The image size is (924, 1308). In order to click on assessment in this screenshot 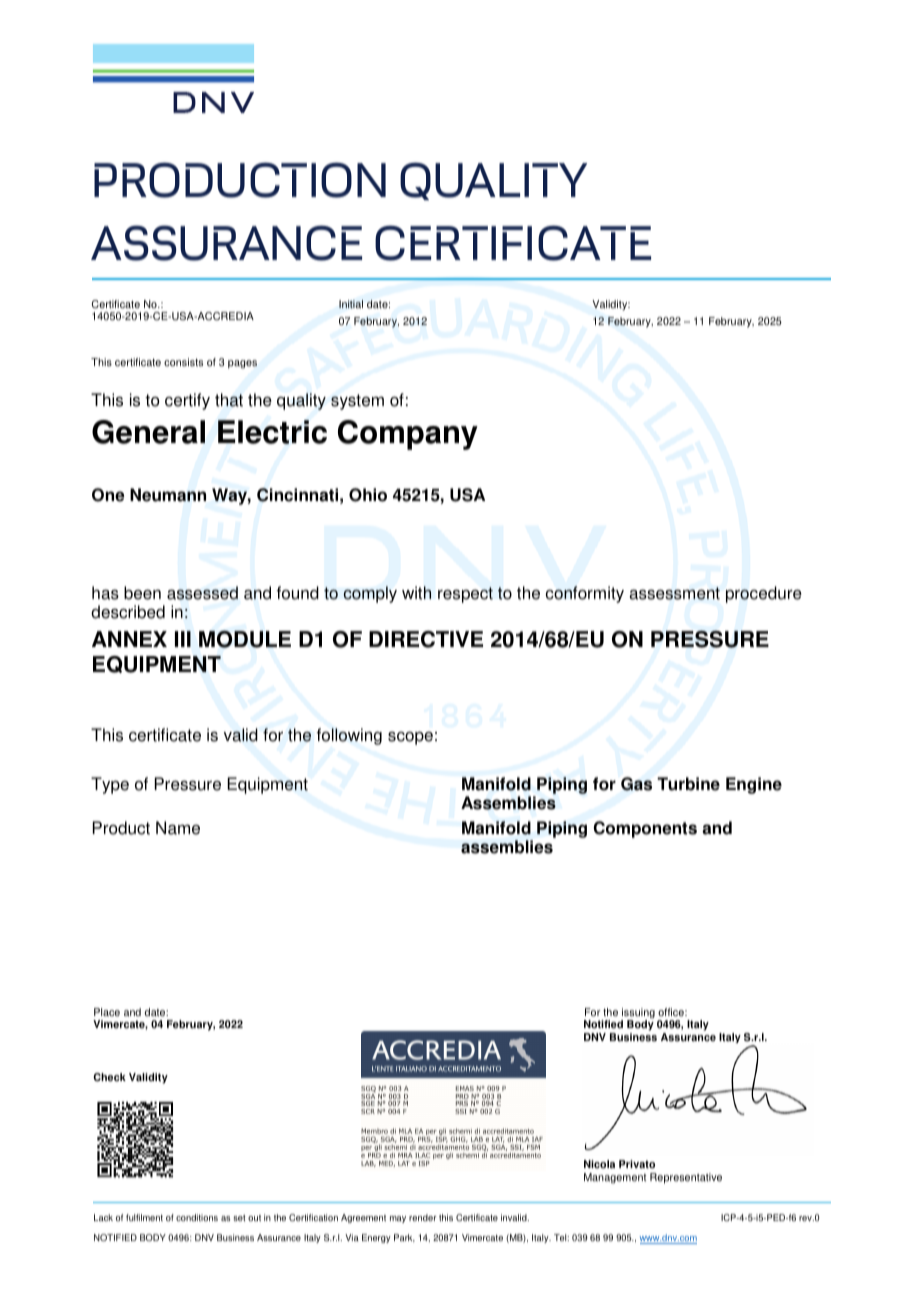, I will do `click(674, 593)`.
